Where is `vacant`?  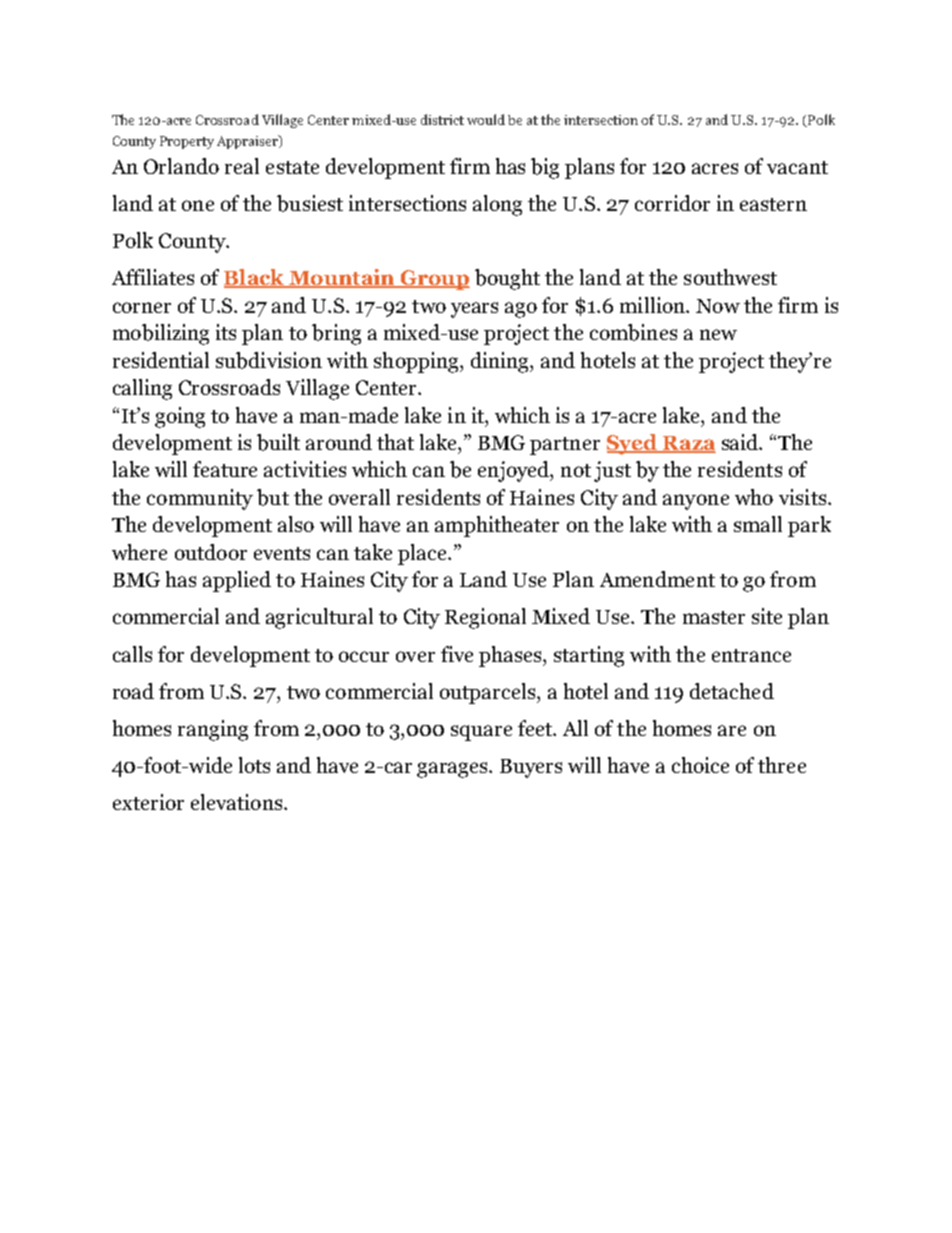
vacant is located at coordinates (797, 167).
